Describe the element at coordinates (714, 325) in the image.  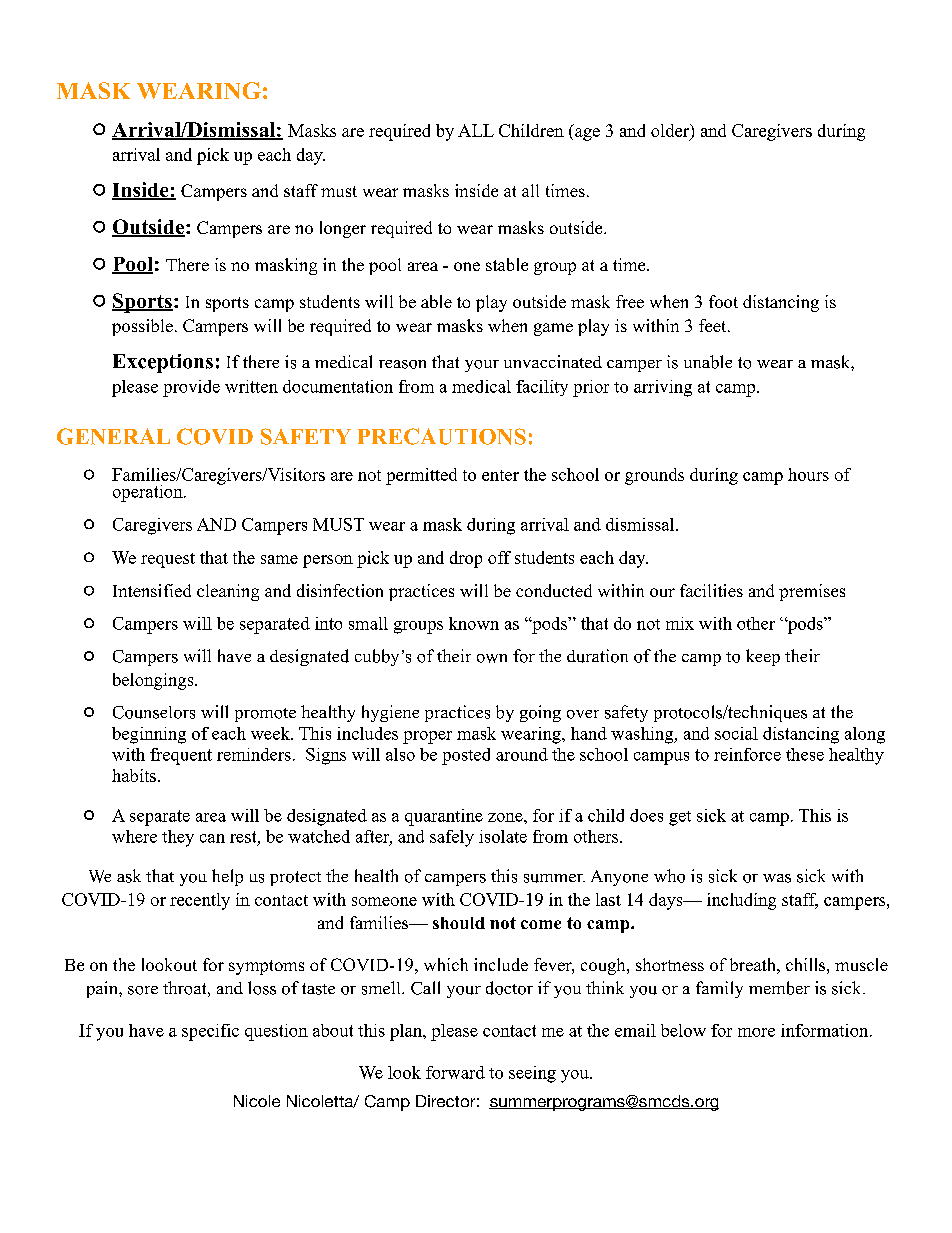
I see `feet` at that location.
